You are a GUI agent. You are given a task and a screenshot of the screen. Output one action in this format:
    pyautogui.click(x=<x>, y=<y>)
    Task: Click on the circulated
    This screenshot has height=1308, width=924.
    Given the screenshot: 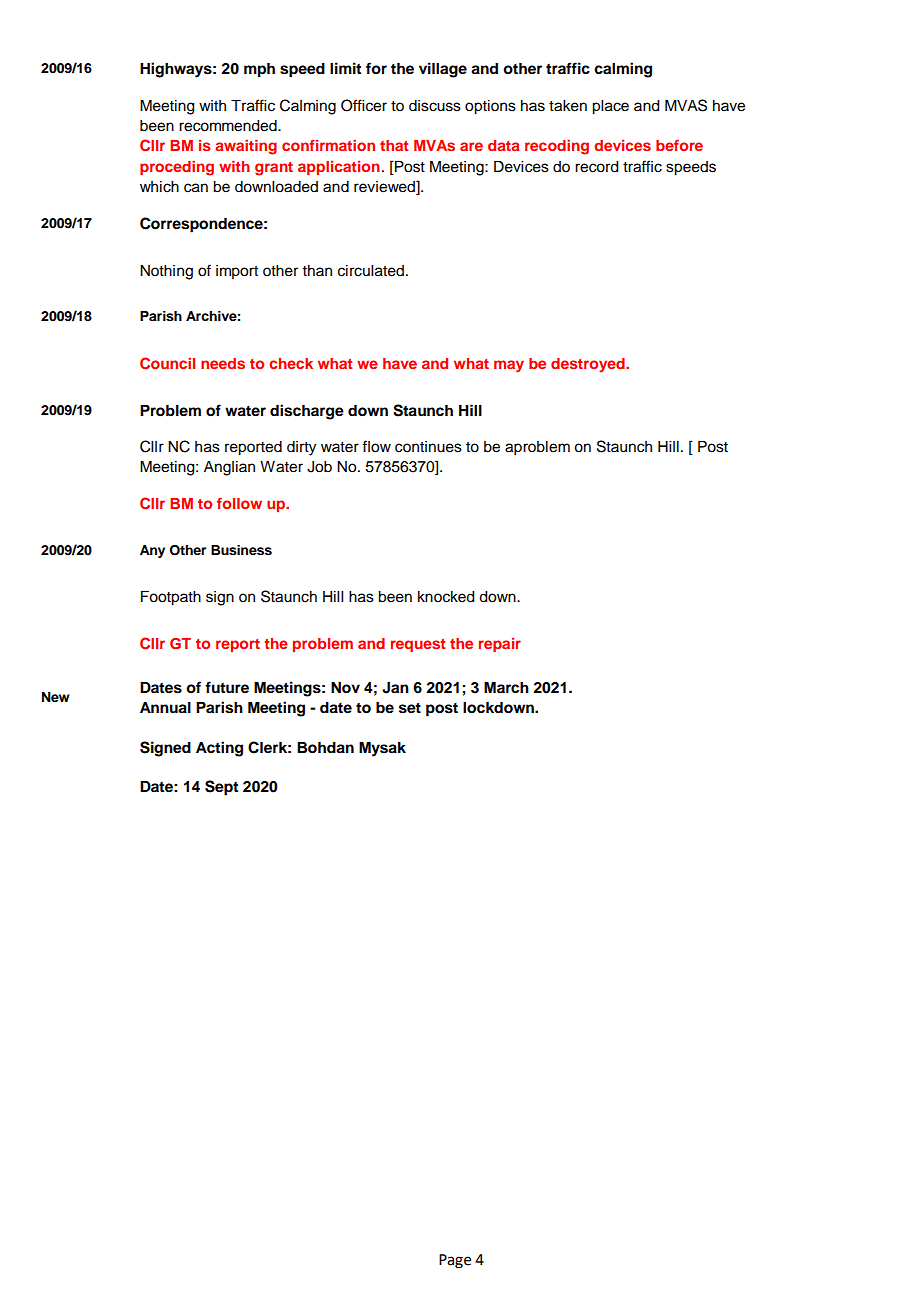 What is the action you would take?
    pyautogui.click(x=371, y=271)
